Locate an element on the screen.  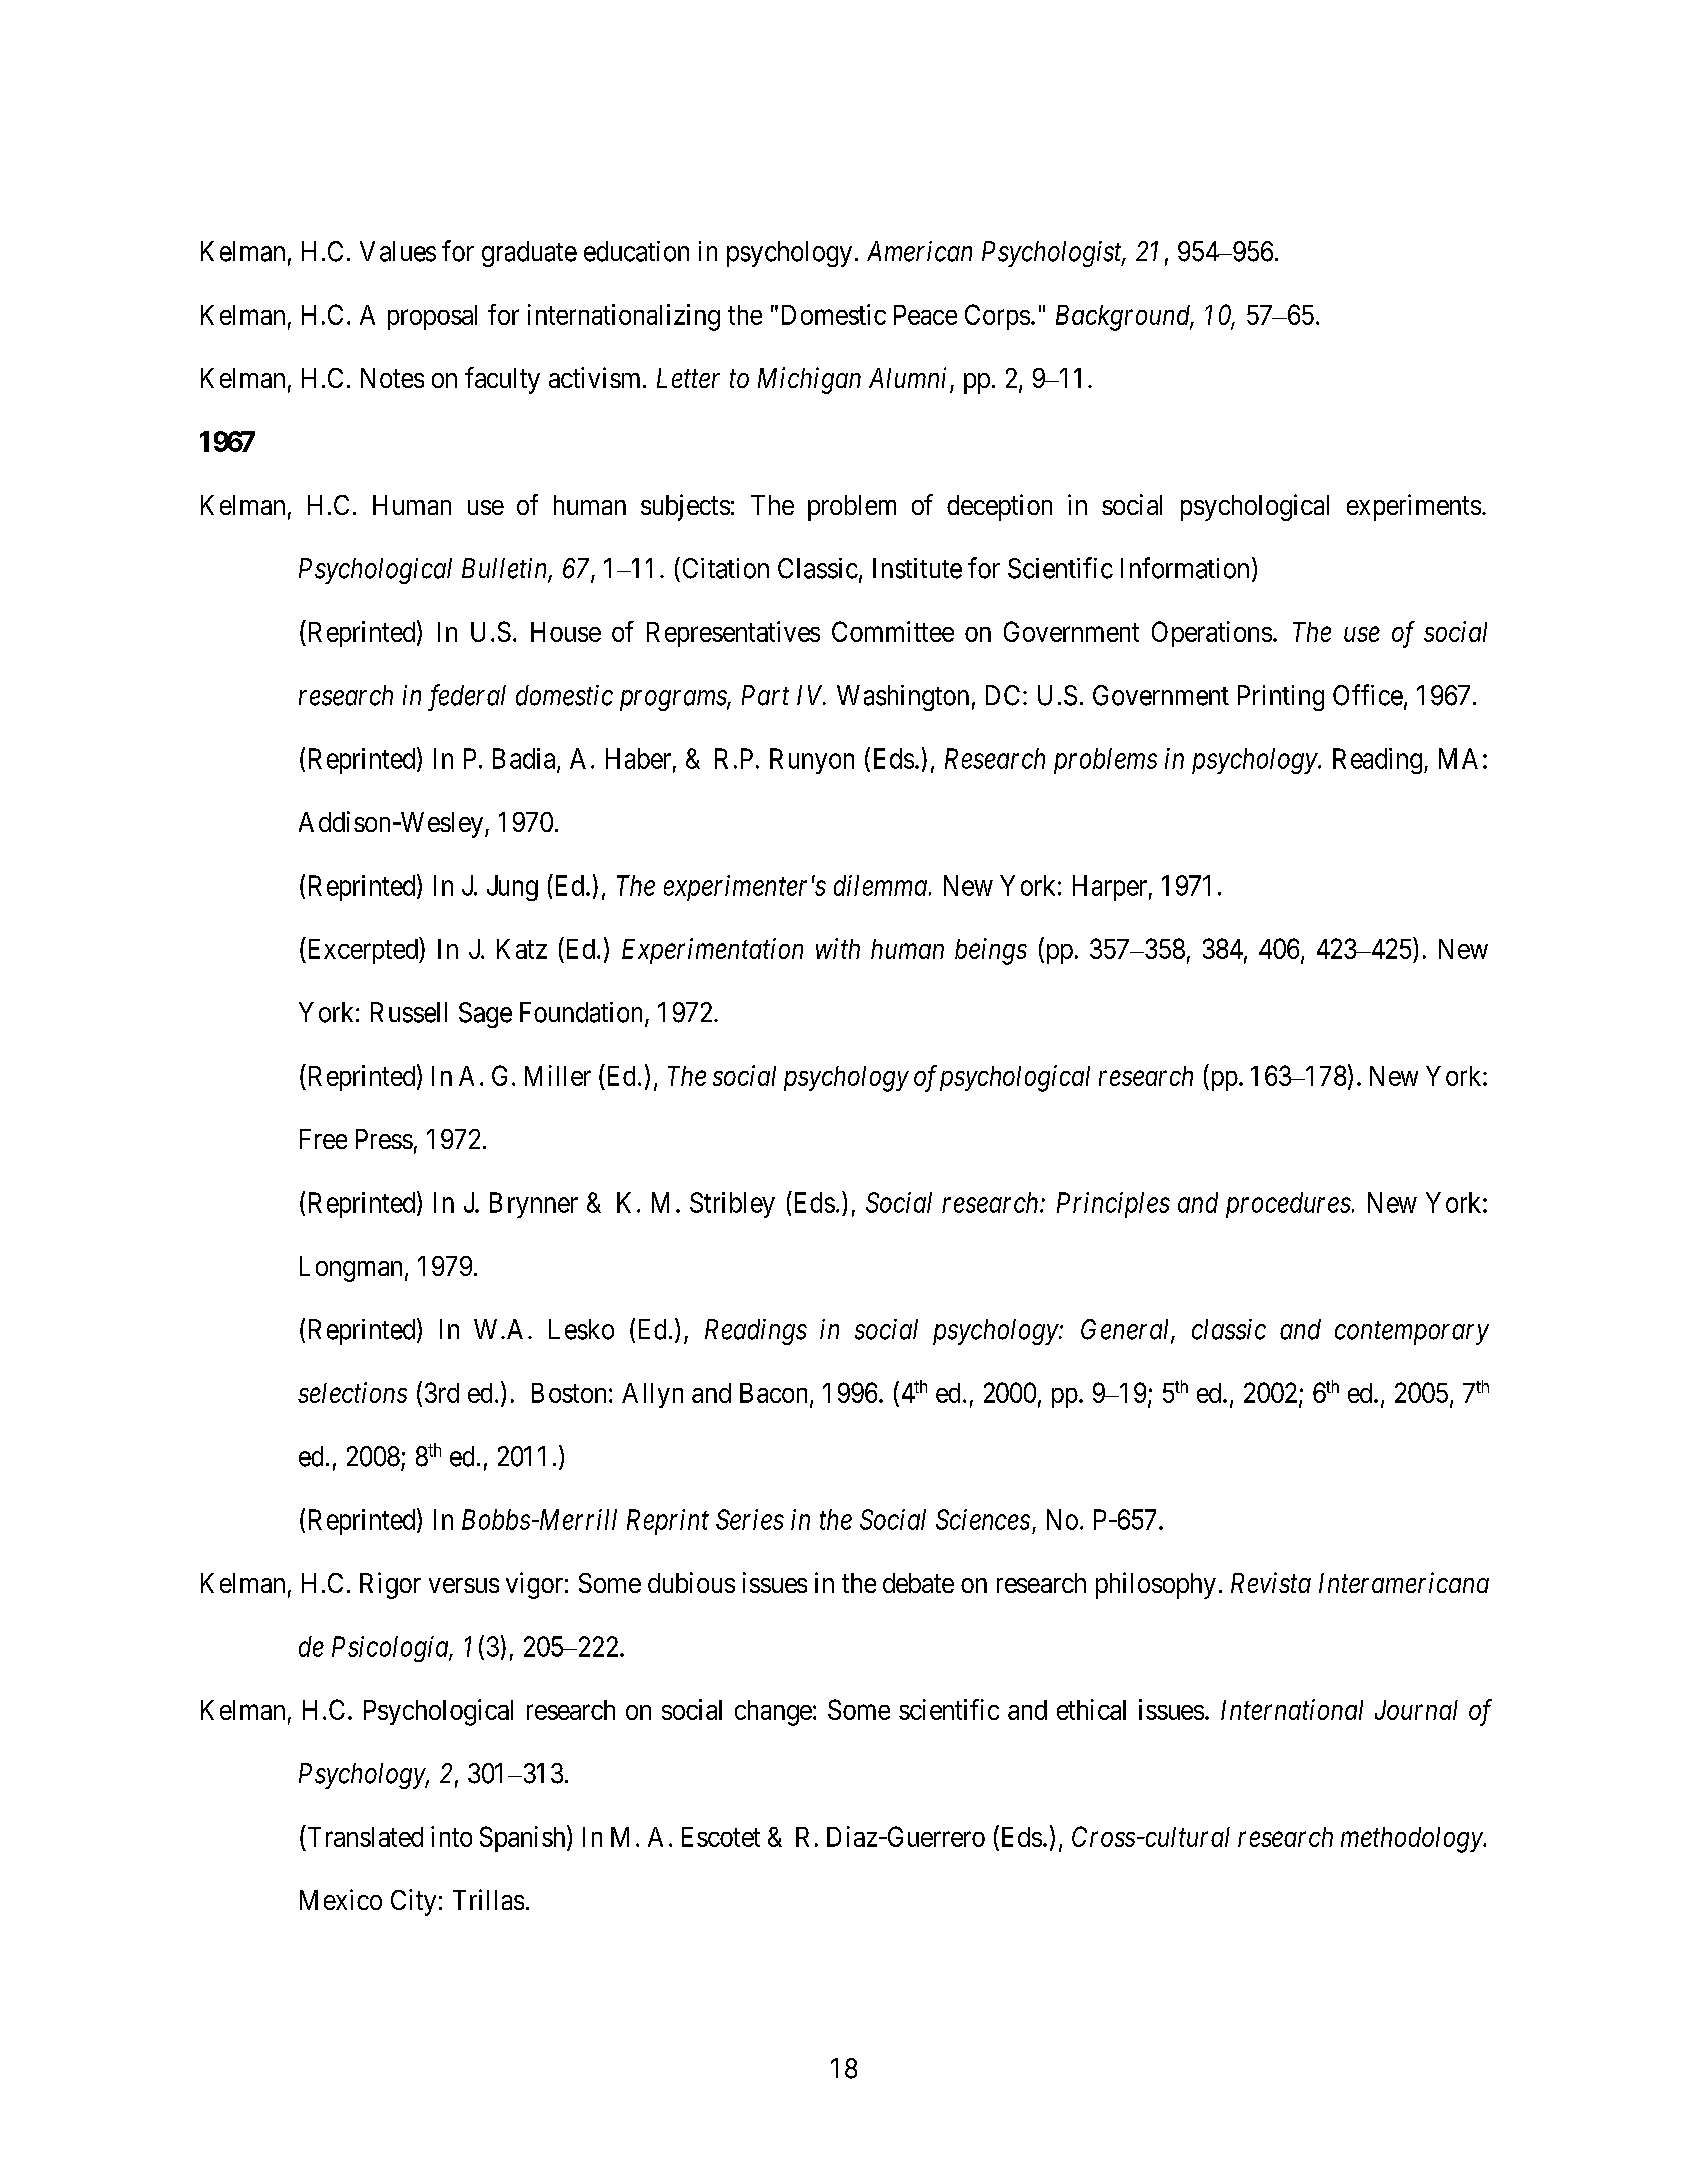
procedures is located at coordinates (1288, 1205).
